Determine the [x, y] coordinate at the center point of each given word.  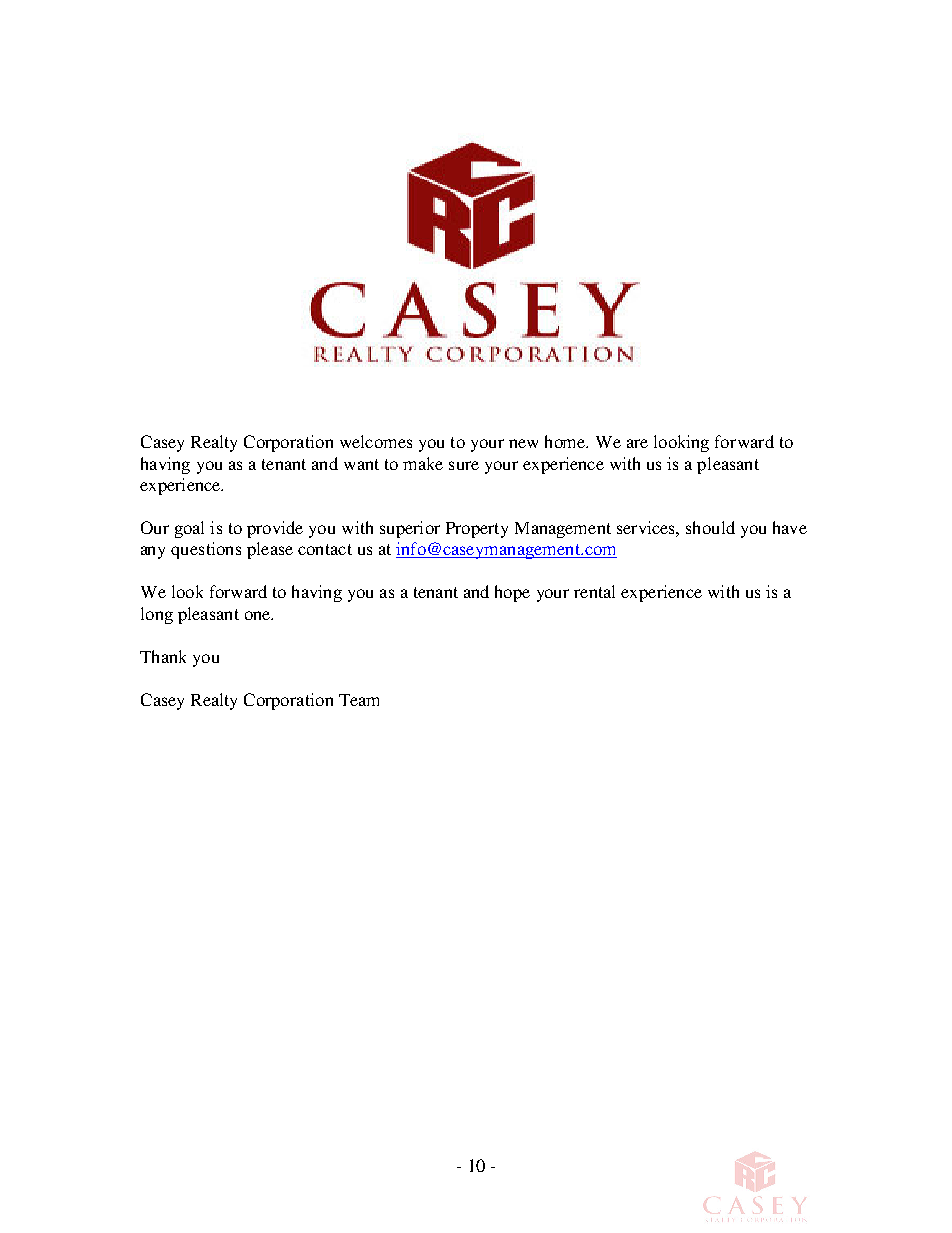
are [637, 443]
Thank [163, 656]
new [523, 443]
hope [512, 593]
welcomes [376, 441]
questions [206, 550]
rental [594, 591]
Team [359, 700]
